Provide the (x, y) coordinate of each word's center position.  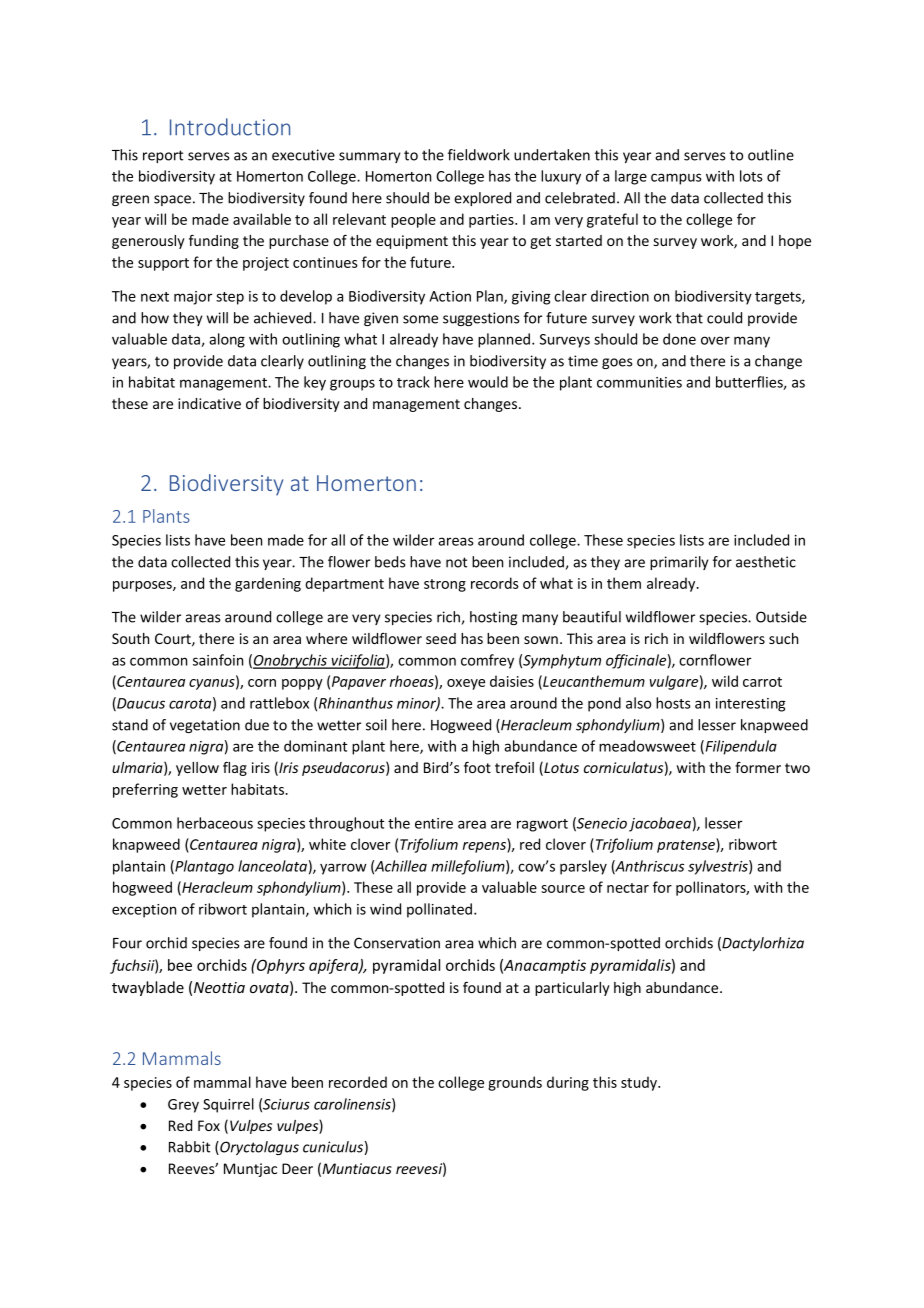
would (488, 382)
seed (441, 638)
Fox (209, 1125)
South (130, 638)
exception (144, 911)
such (783, 638)
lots (751, 176)
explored (482, 199)
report (163, 156)
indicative (209, 403)
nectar (628, 888)
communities (639, 382)
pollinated (441, 910)
